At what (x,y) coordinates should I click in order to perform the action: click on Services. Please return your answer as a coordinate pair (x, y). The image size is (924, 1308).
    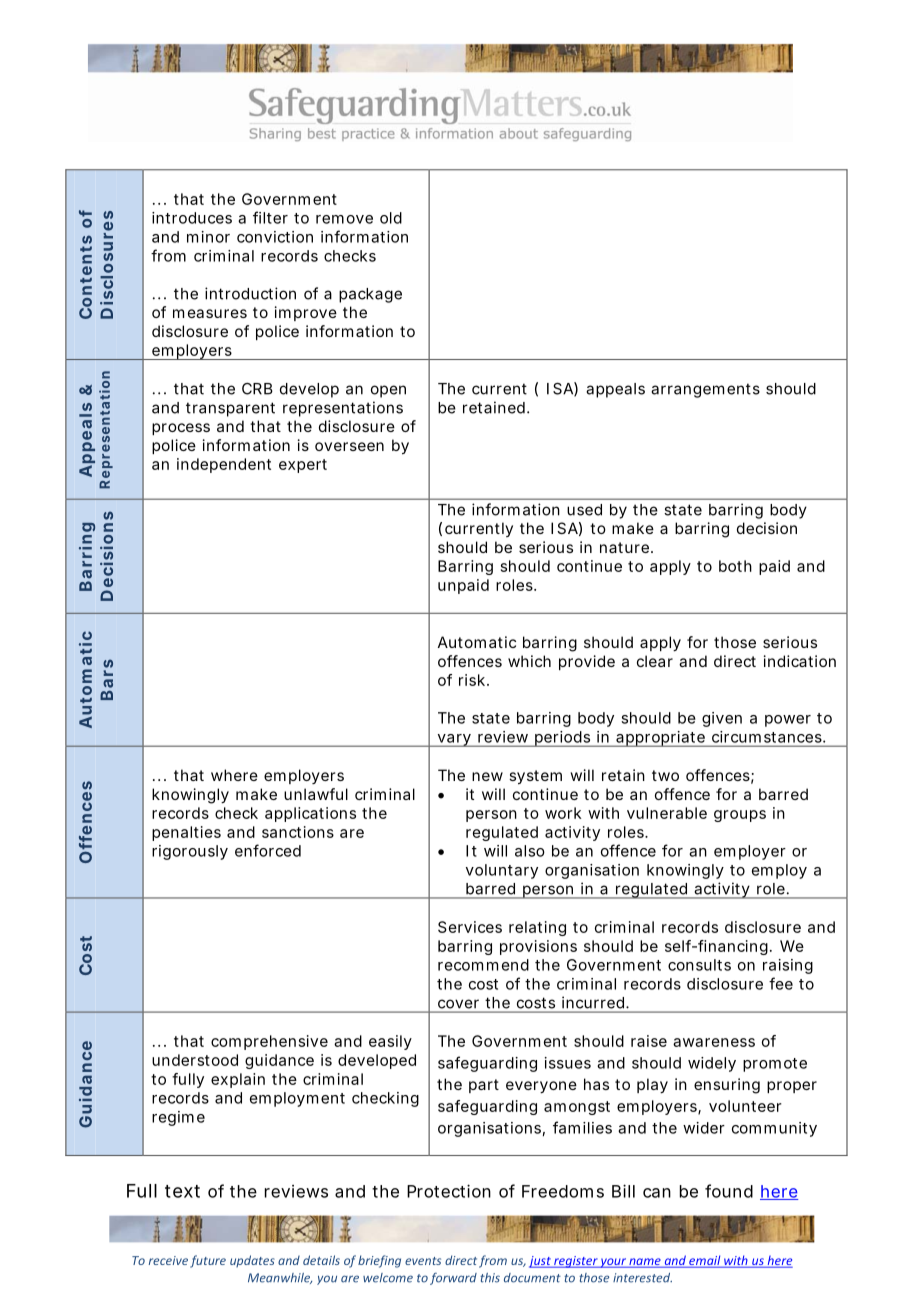
    Looking at the image, I should click on (470, 927).
